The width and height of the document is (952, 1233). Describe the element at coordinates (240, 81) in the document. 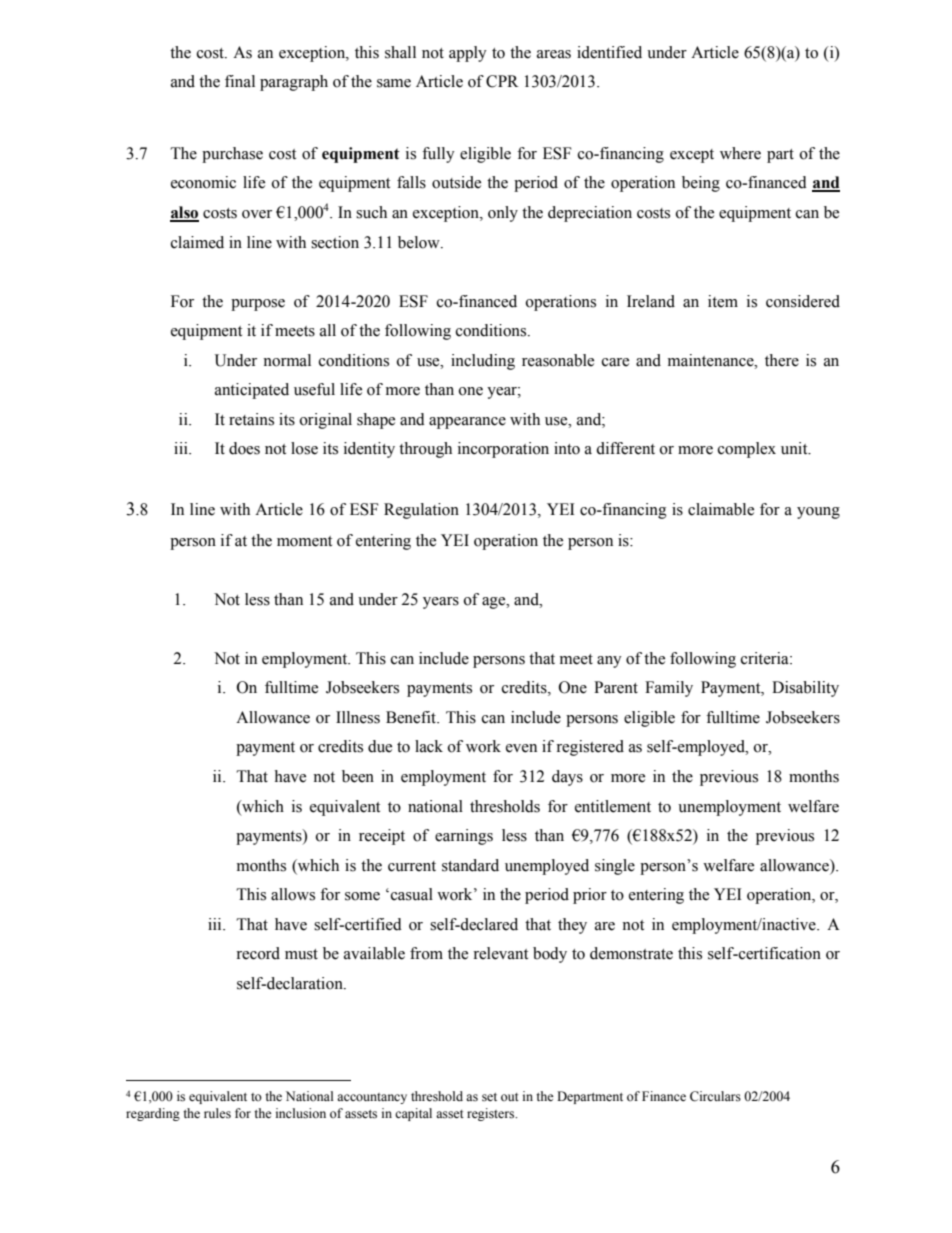

I see `final` at that location.
